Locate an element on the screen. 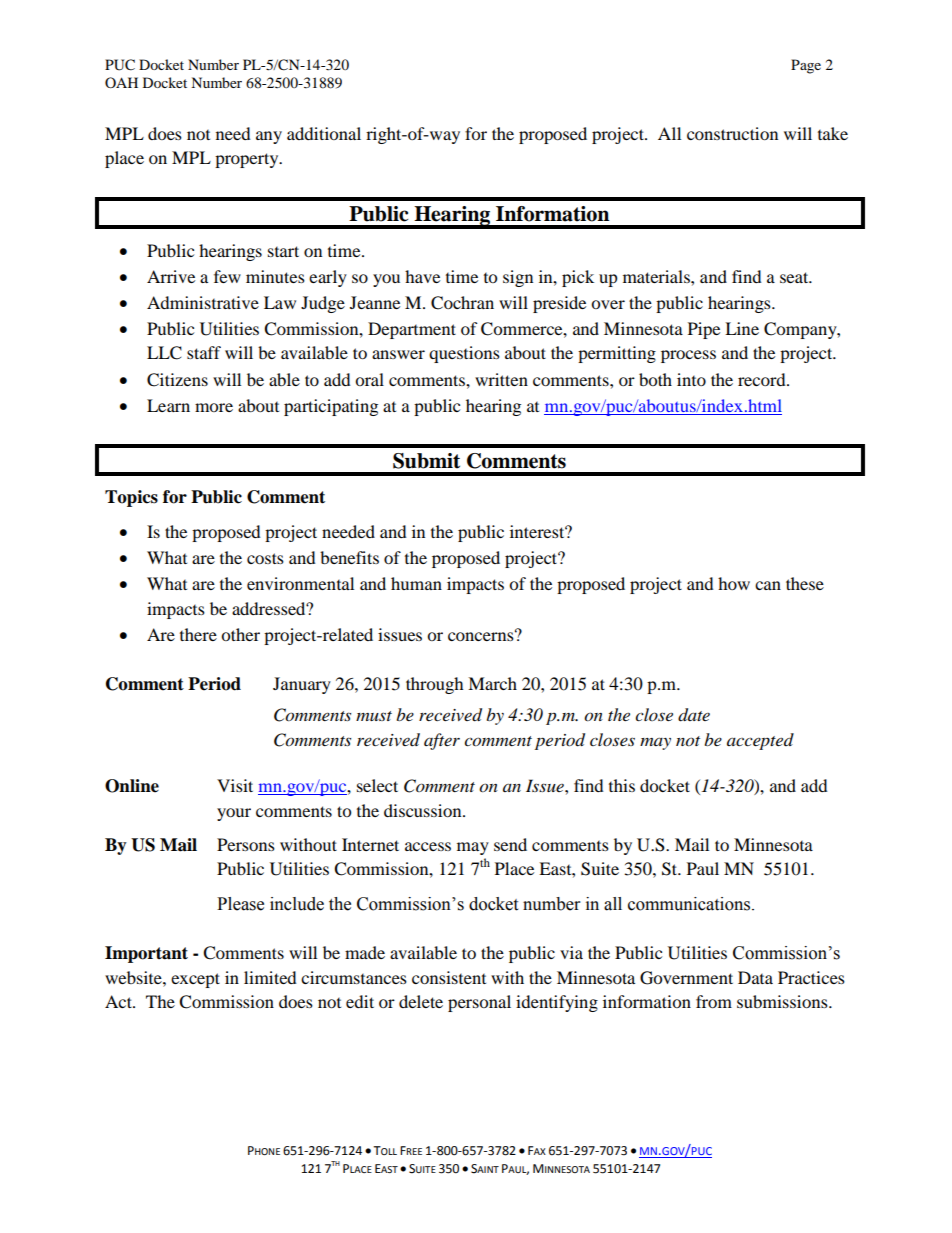 The height and width of the screenshot is (1233, 952). property is located at coordinates (248, 160).
